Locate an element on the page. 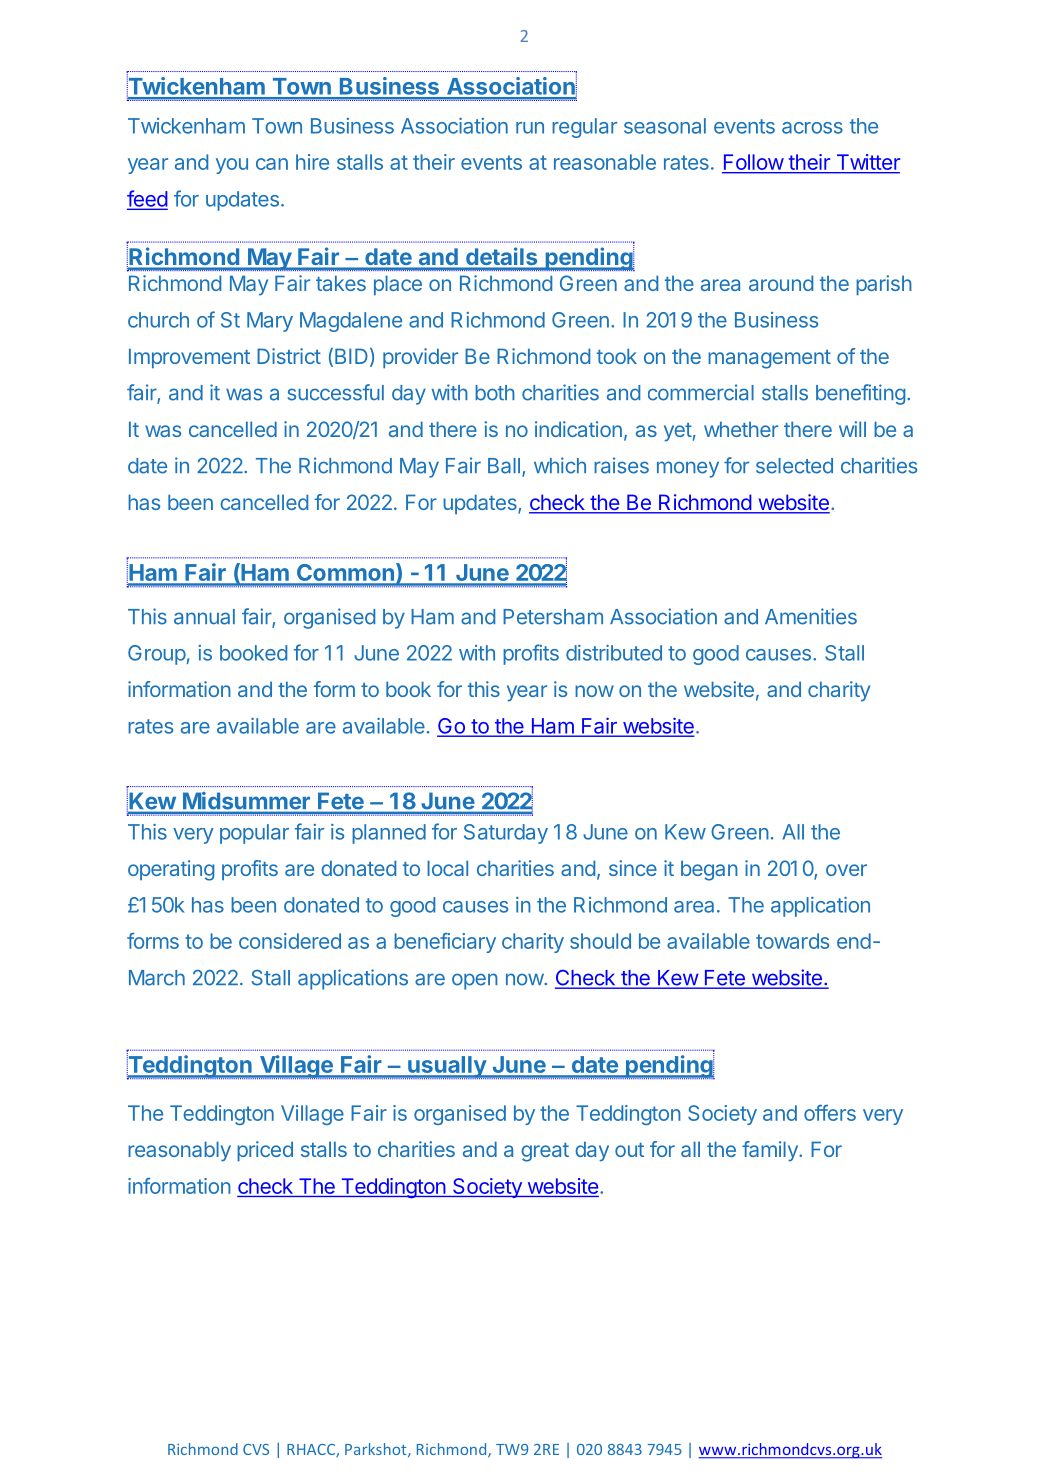  you is located at coordinates (232, 166).
